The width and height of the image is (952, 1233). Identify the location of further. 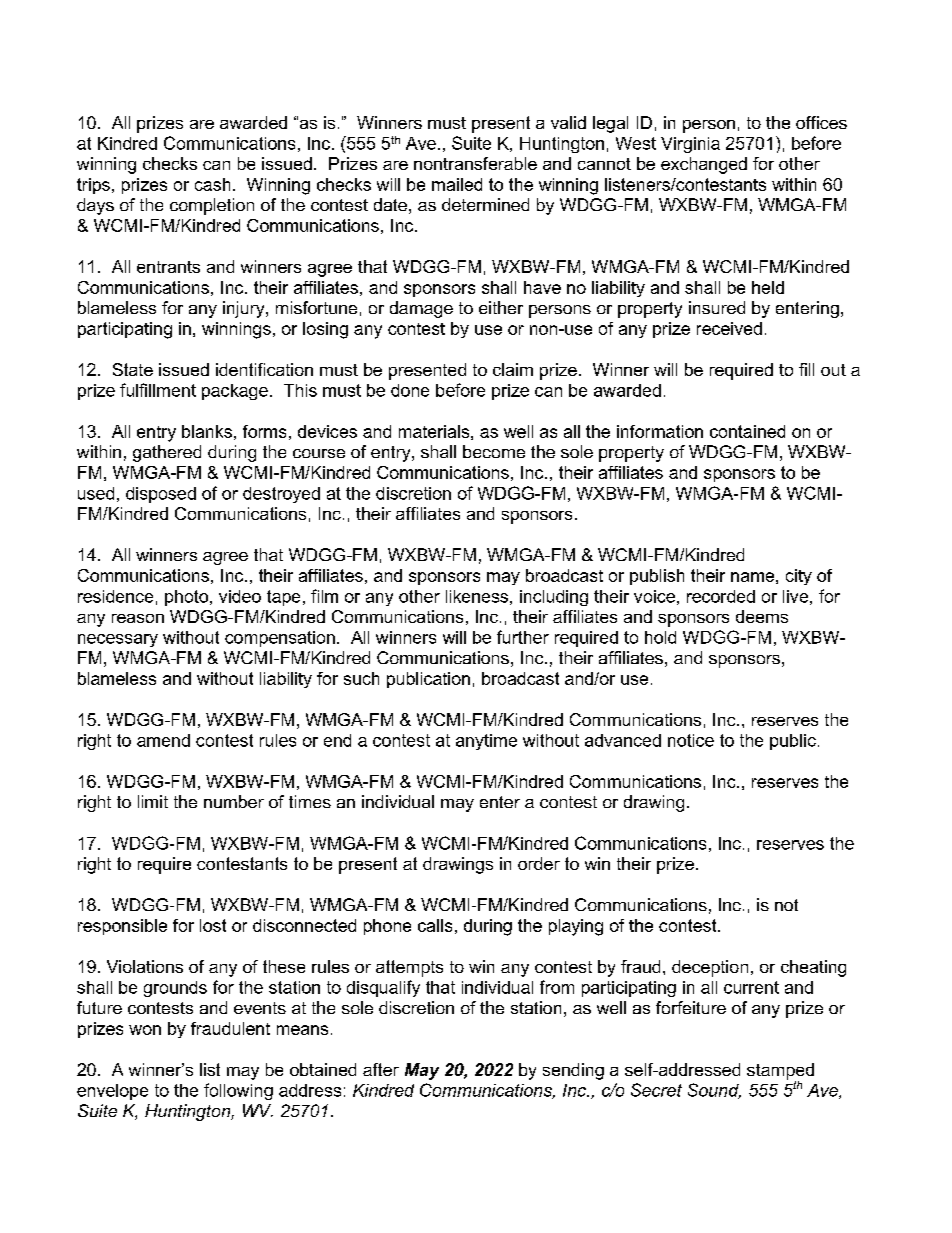
(523, 637).
